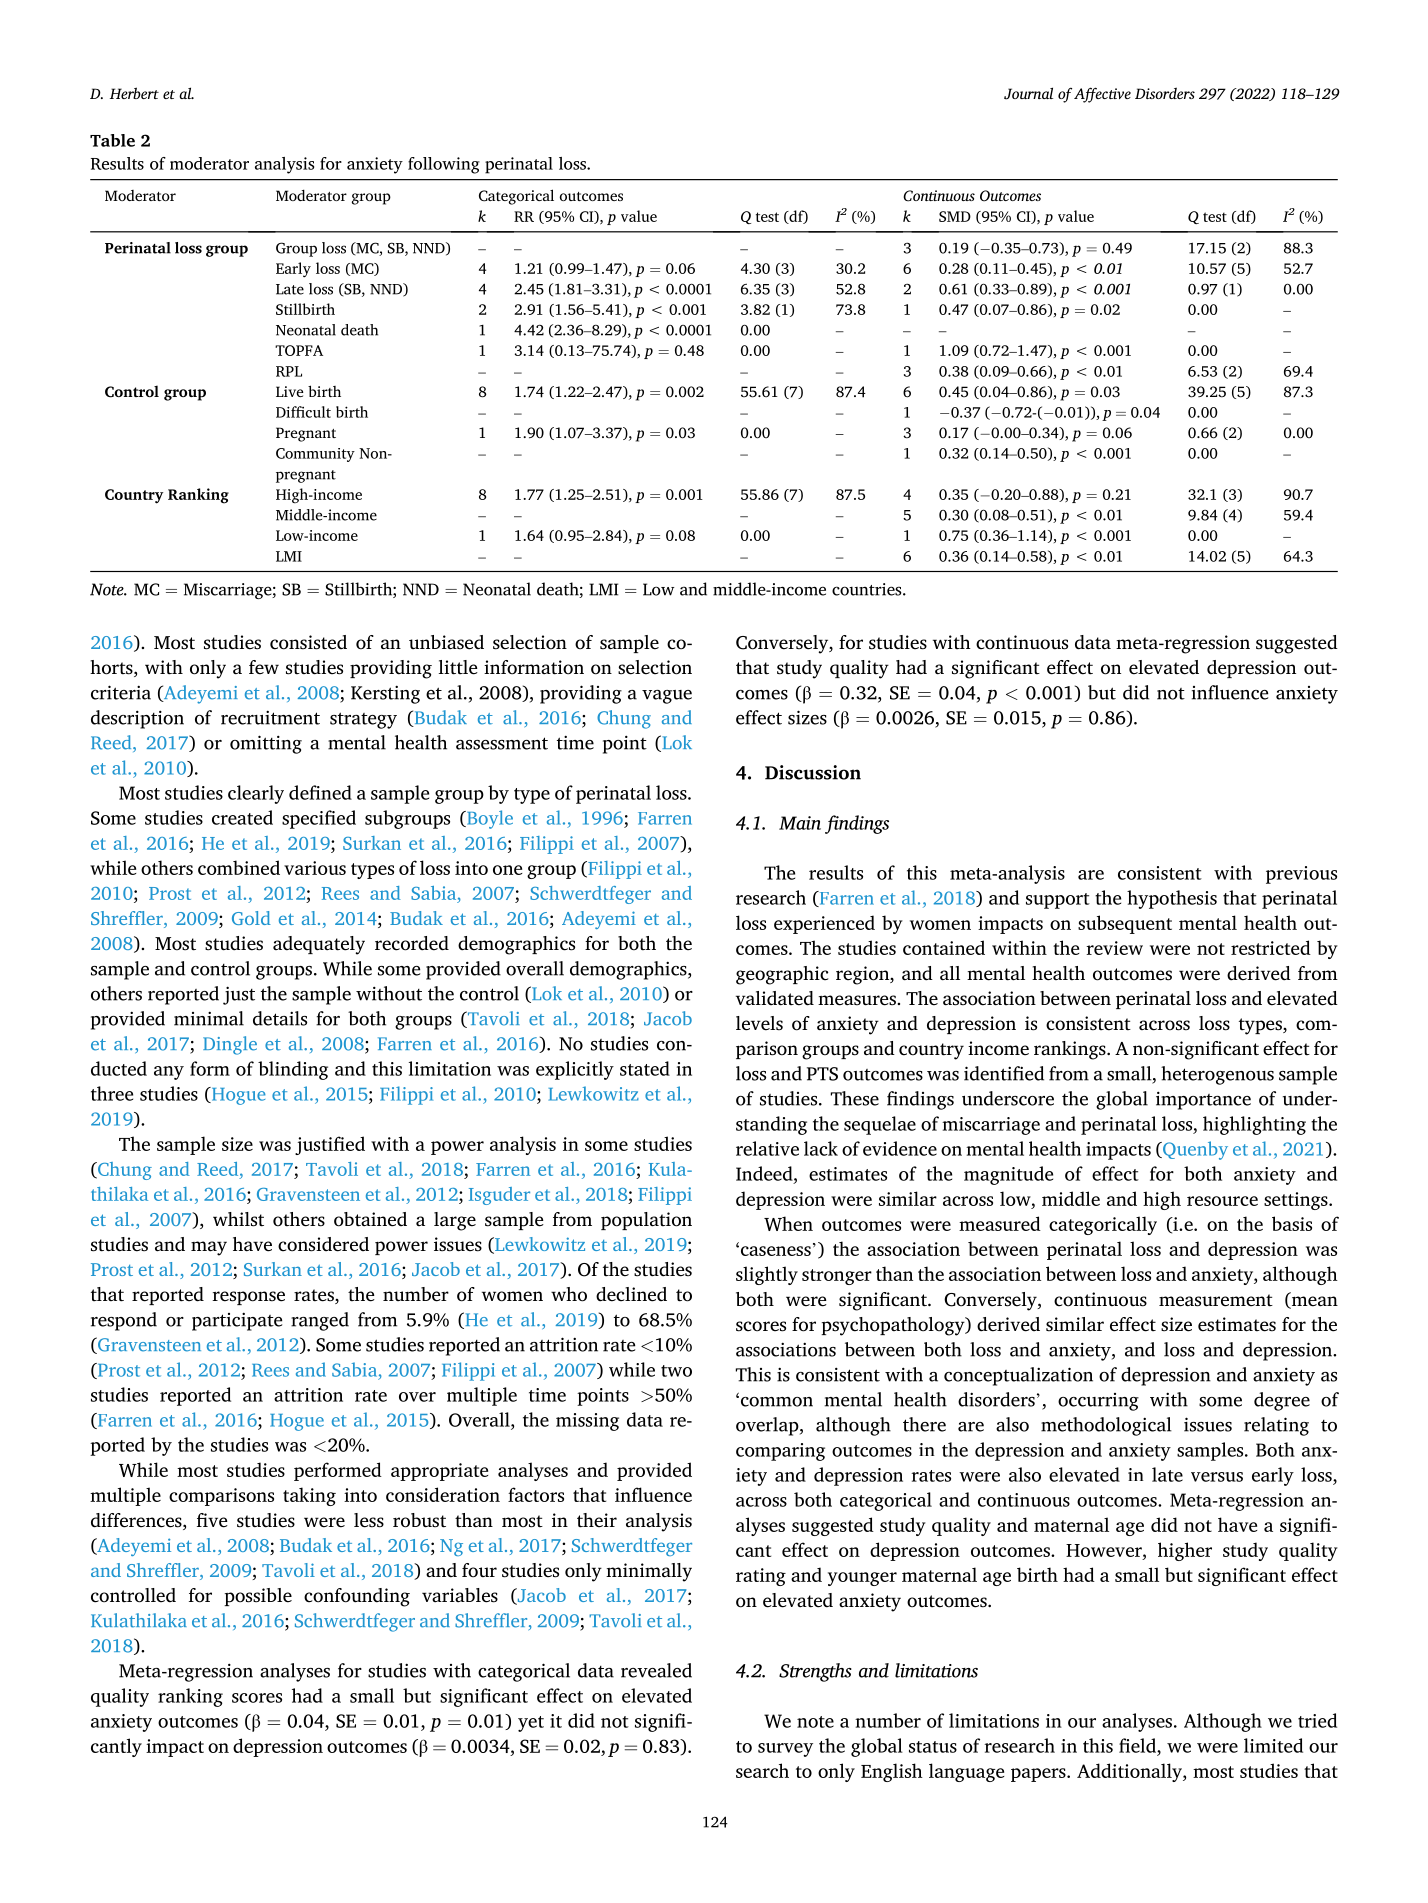 The width and height of the screenshot is (1428, 1903). I want to click on possible, so click(258, 1597).
